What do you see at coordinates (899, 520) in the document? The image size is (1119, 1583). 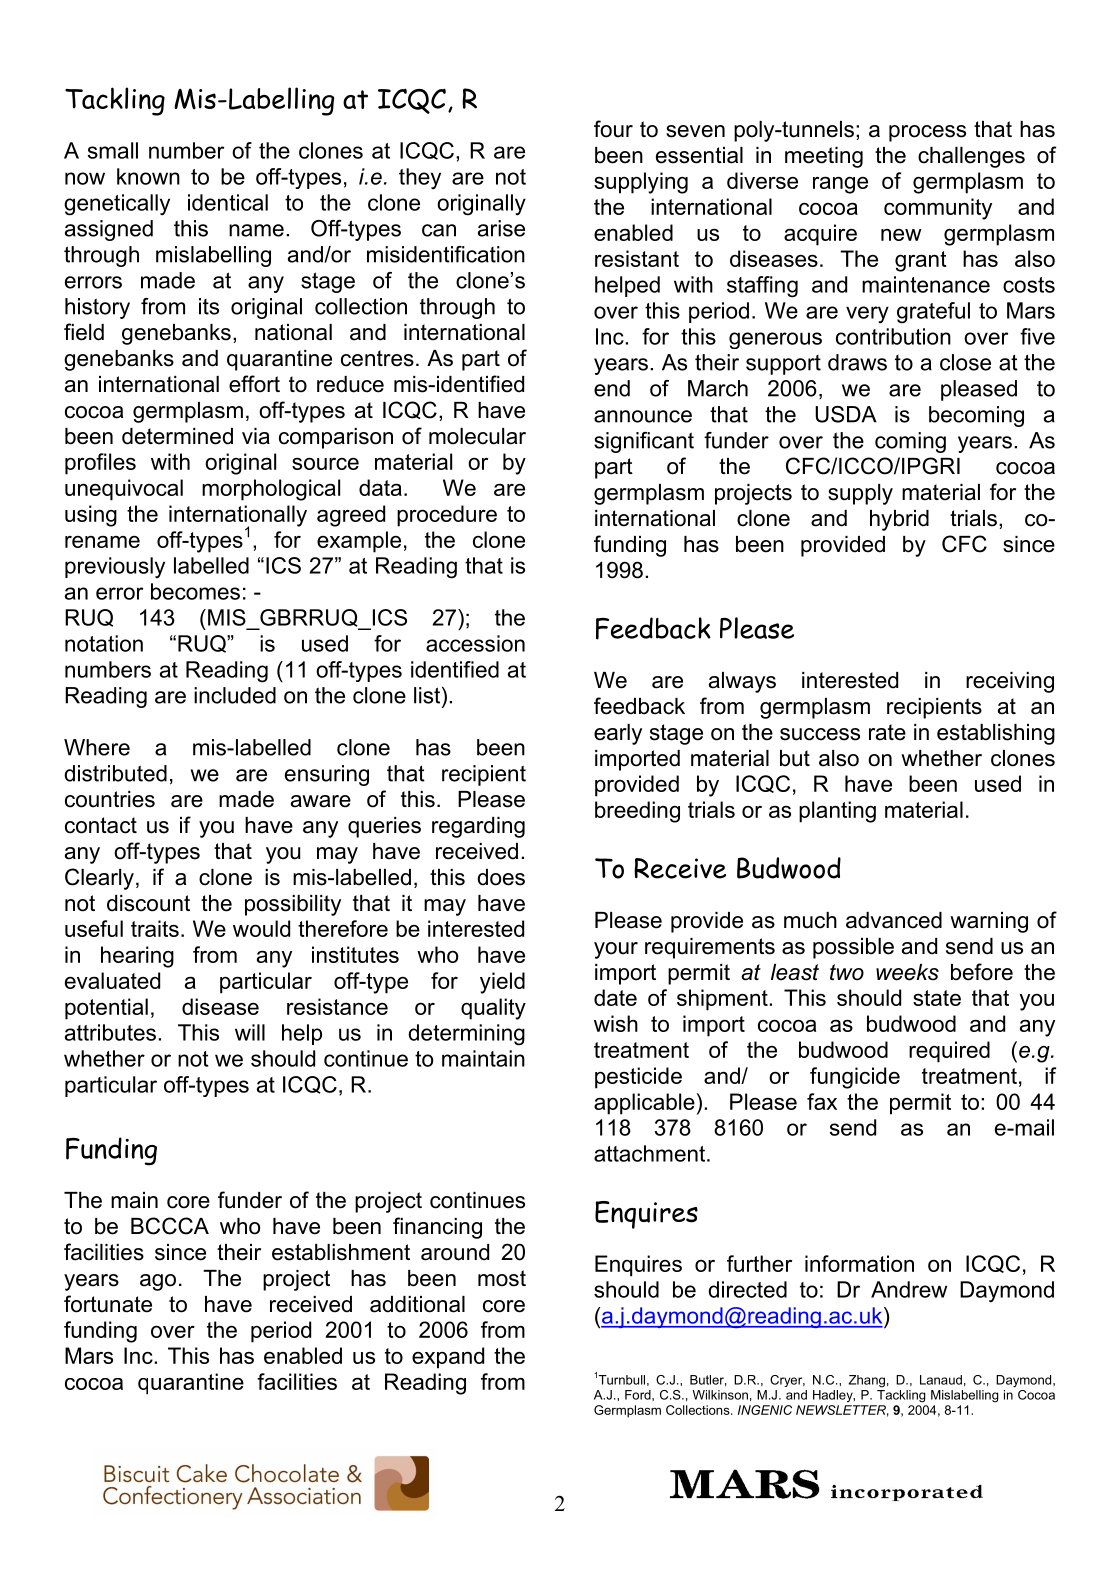 I see `hybrid` at bounding box center [899, 520].
